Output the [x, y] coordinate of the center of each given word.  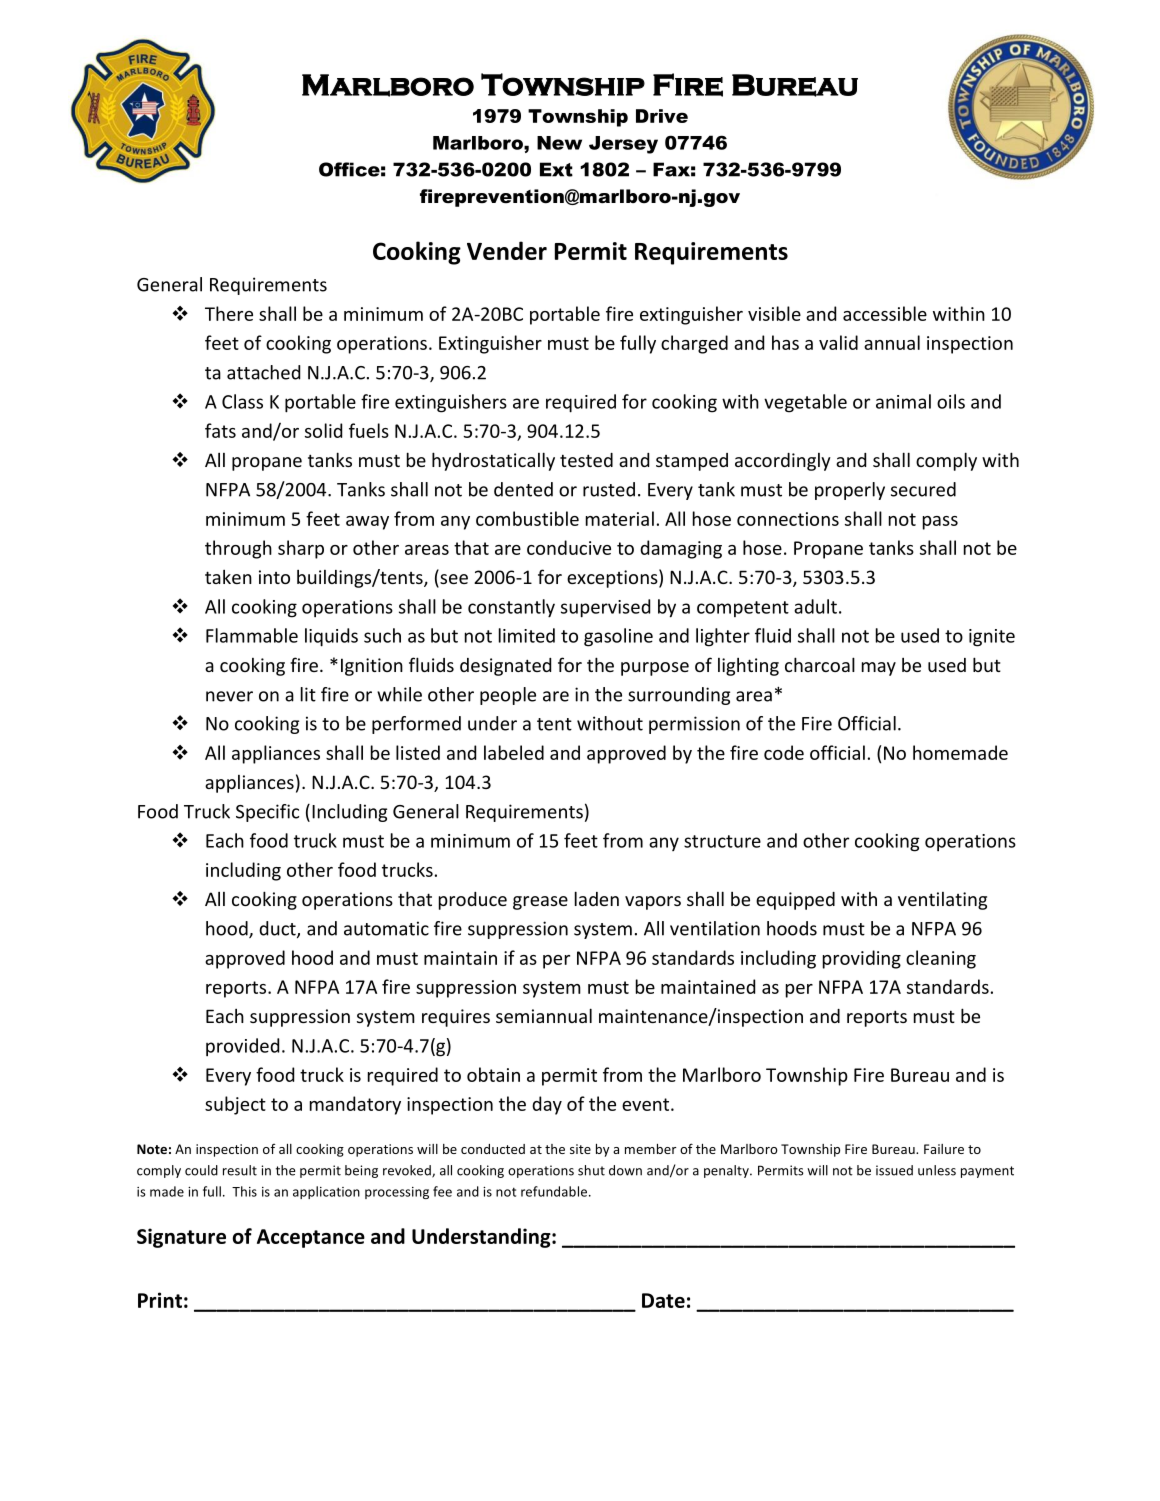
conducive [569, 547]
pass [940, 523]
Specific [267, 813]
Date [663, 1300]
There [229, 313]
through [238, 549]
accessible [885, 313]
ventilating [942, 901]
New [559, 143]
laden [597, 898]
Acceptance [311, 1238]
